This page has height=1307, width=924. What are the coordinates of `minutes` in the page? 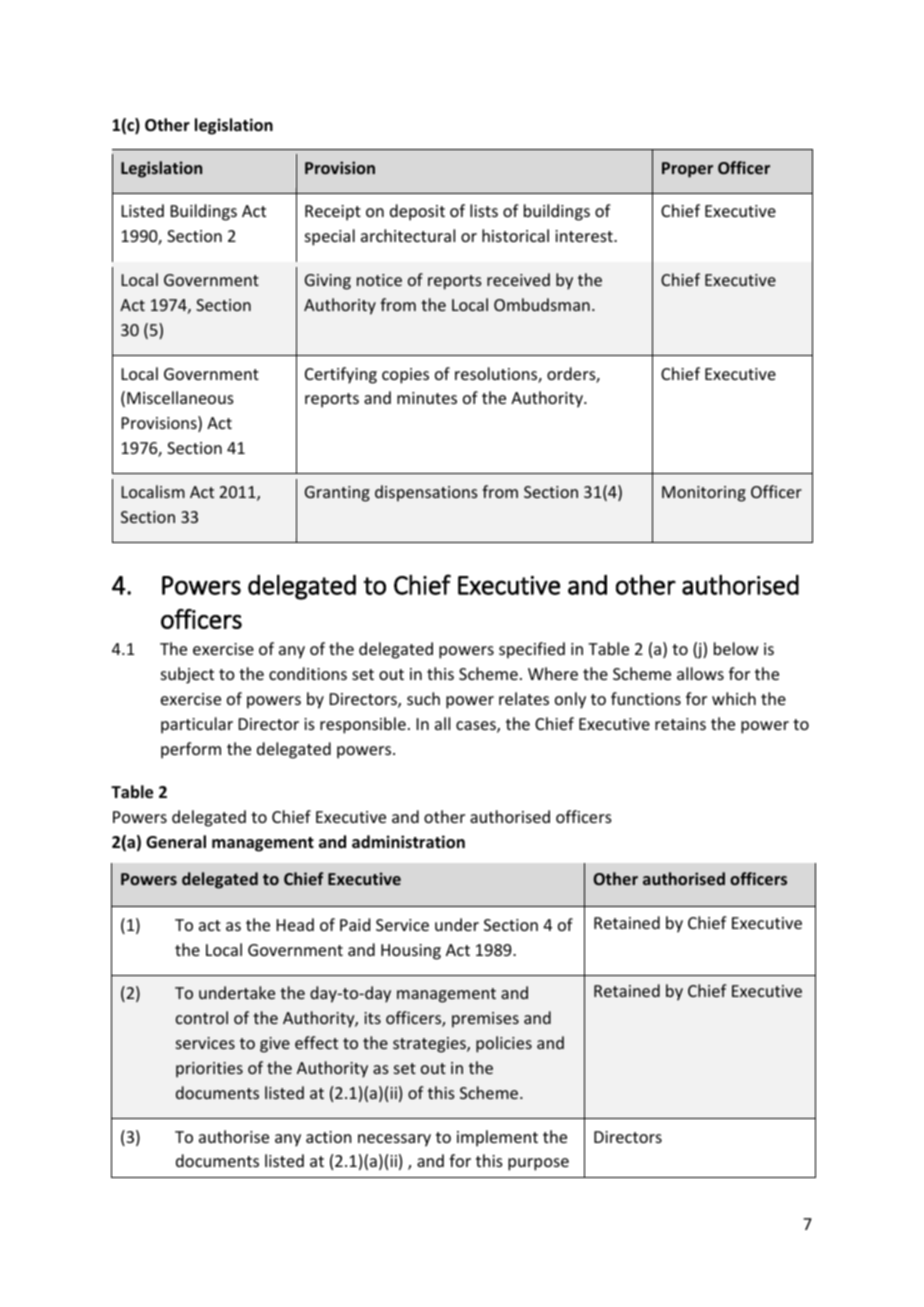 It's located at (427, 398).
